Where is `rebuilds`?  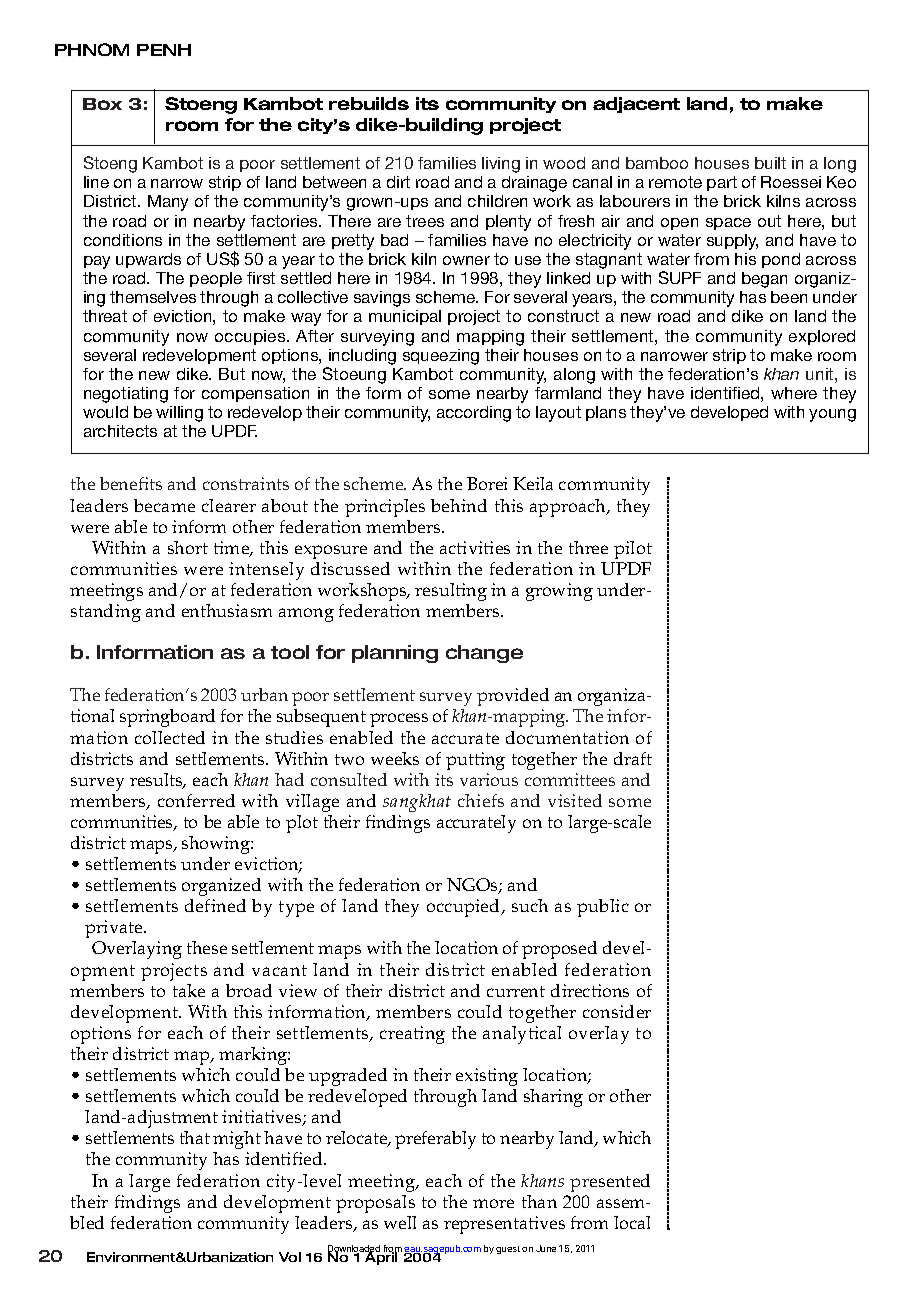
rebuilds is located at coordinates (369, 103).
